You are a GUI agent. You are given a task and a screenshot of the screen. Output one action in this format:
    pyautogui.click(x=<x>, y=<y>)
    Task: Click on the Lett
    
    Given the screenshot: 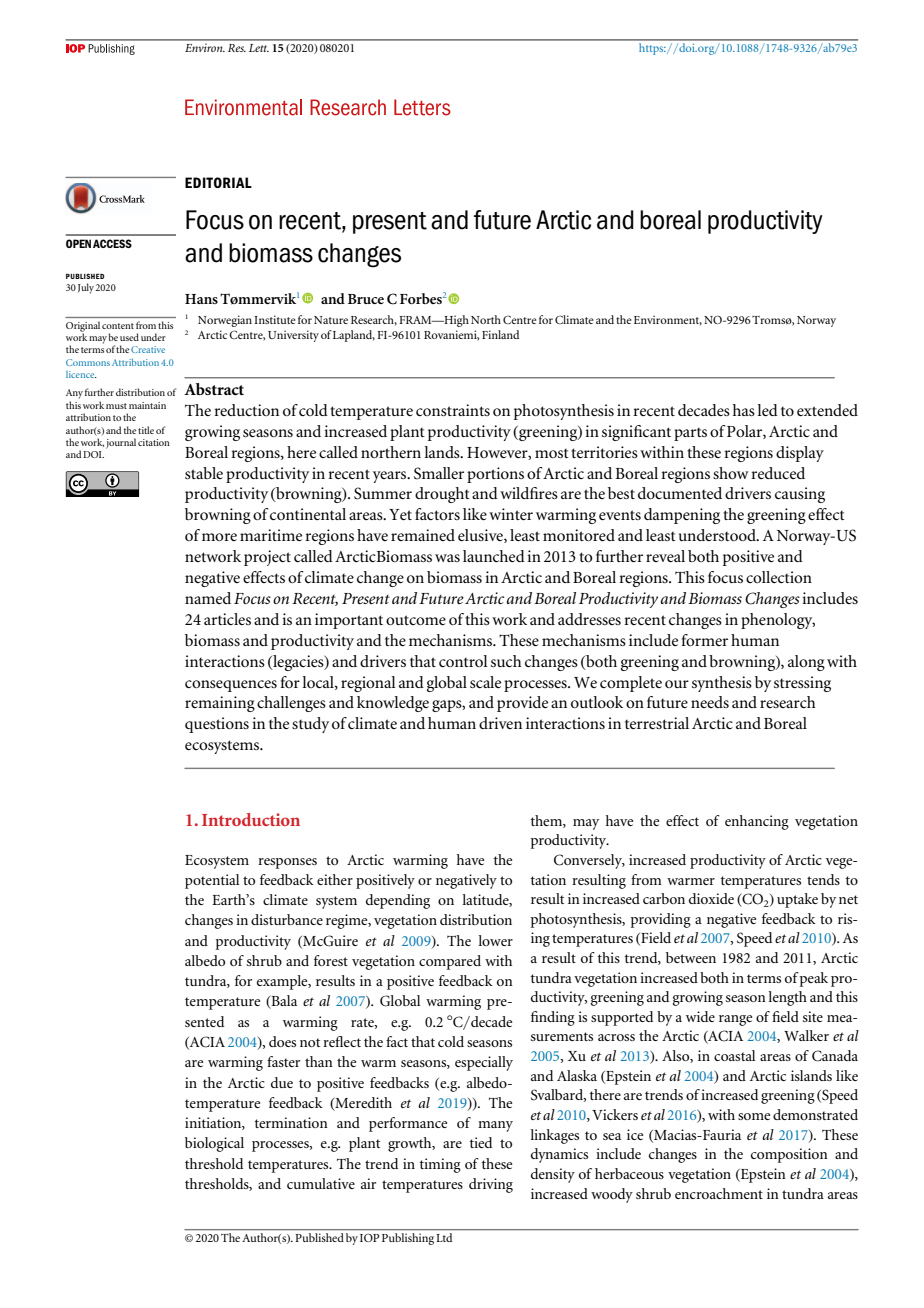 What is the action you would take?
    pyautogui.click(x=259, y=48)
